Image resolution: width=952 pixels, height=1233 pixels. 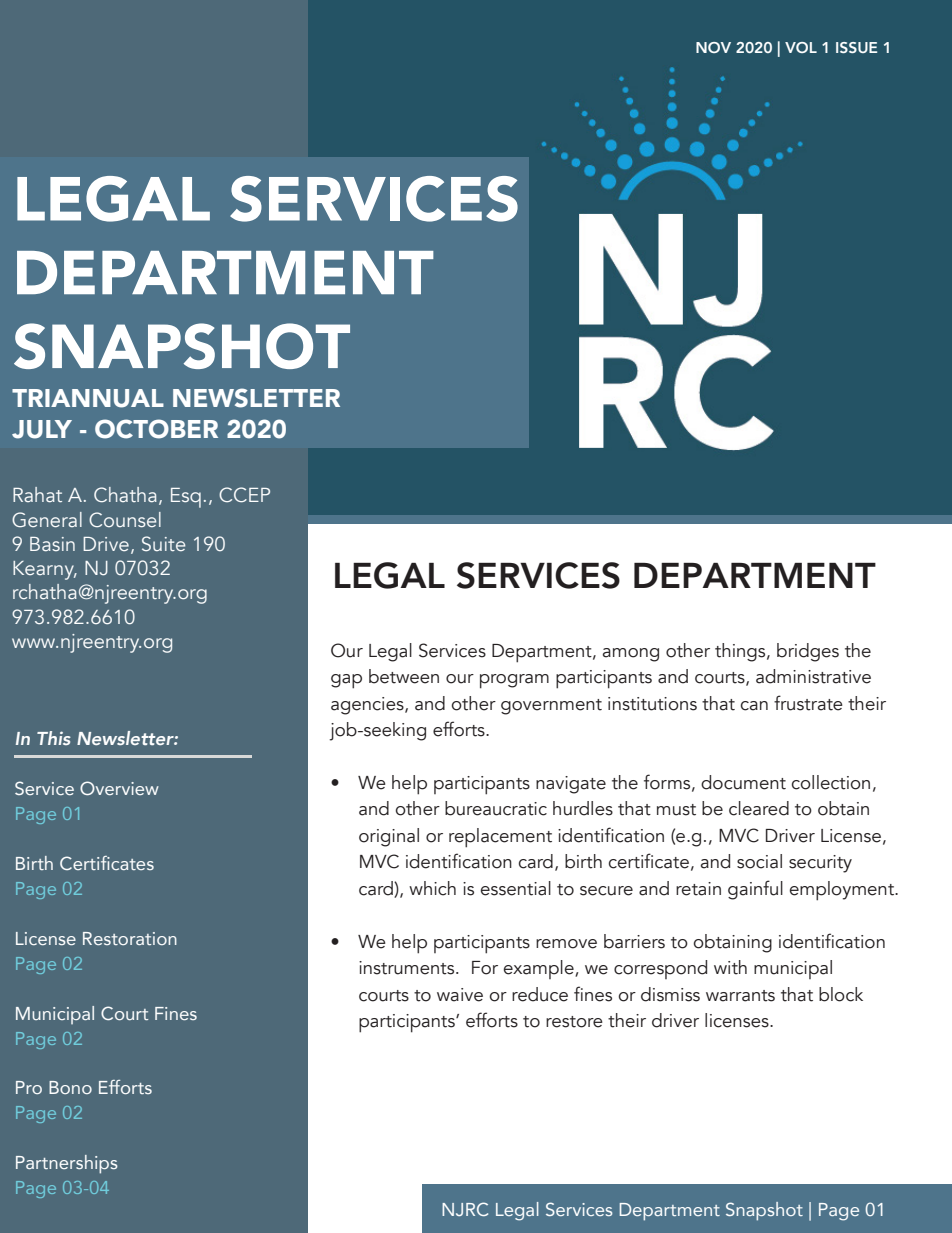 I want to click on OCTOBER, so click(x=156, y=429).
